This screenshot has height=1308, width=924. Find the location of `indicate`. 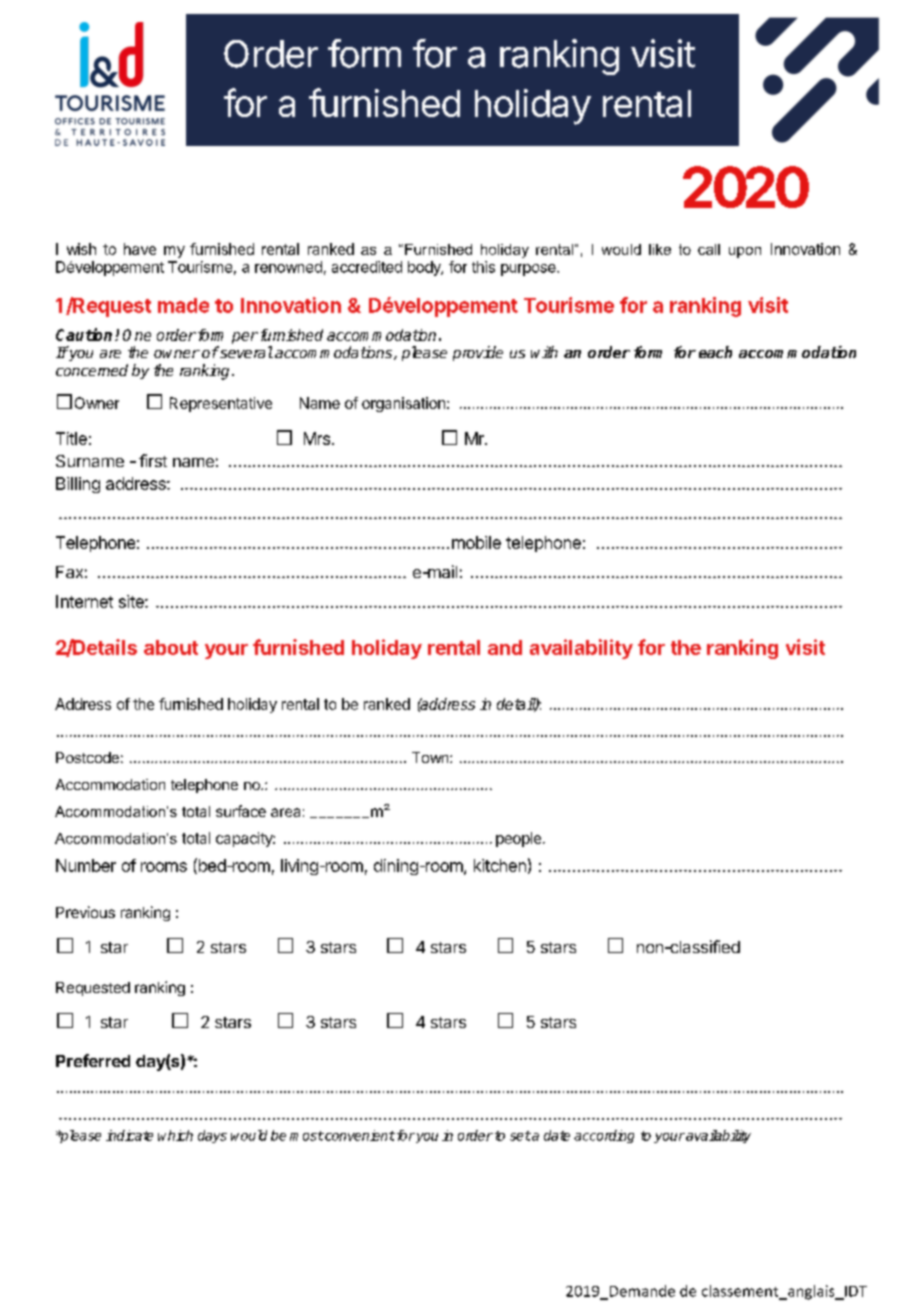

indicate is located at coordinates (129, 1135).
